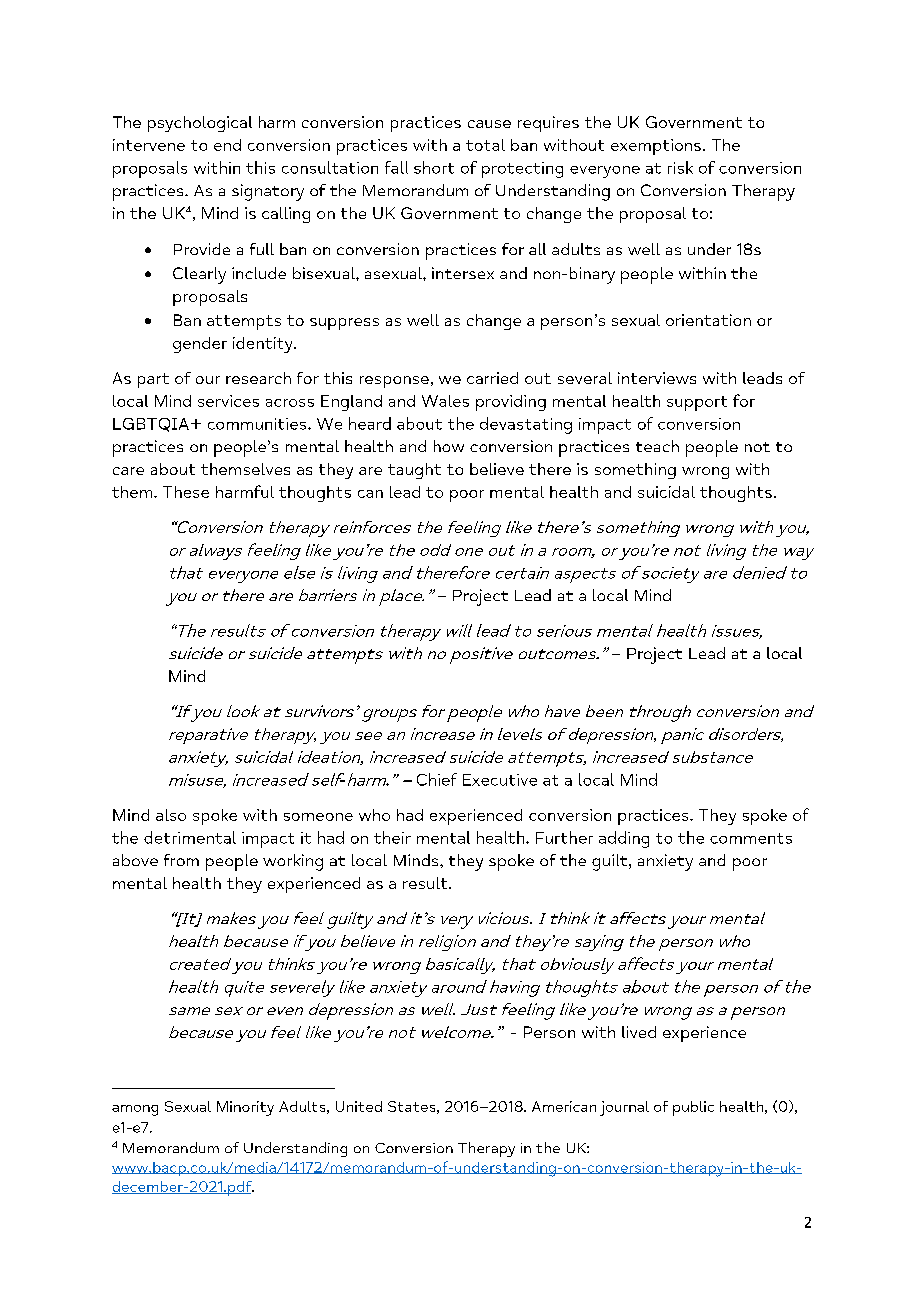 The height and width of the screenshot is (1308, 924). What do you see at coordinates (434, 167) in the screenshot?
I see `short` at bounding box center [434, 167].
